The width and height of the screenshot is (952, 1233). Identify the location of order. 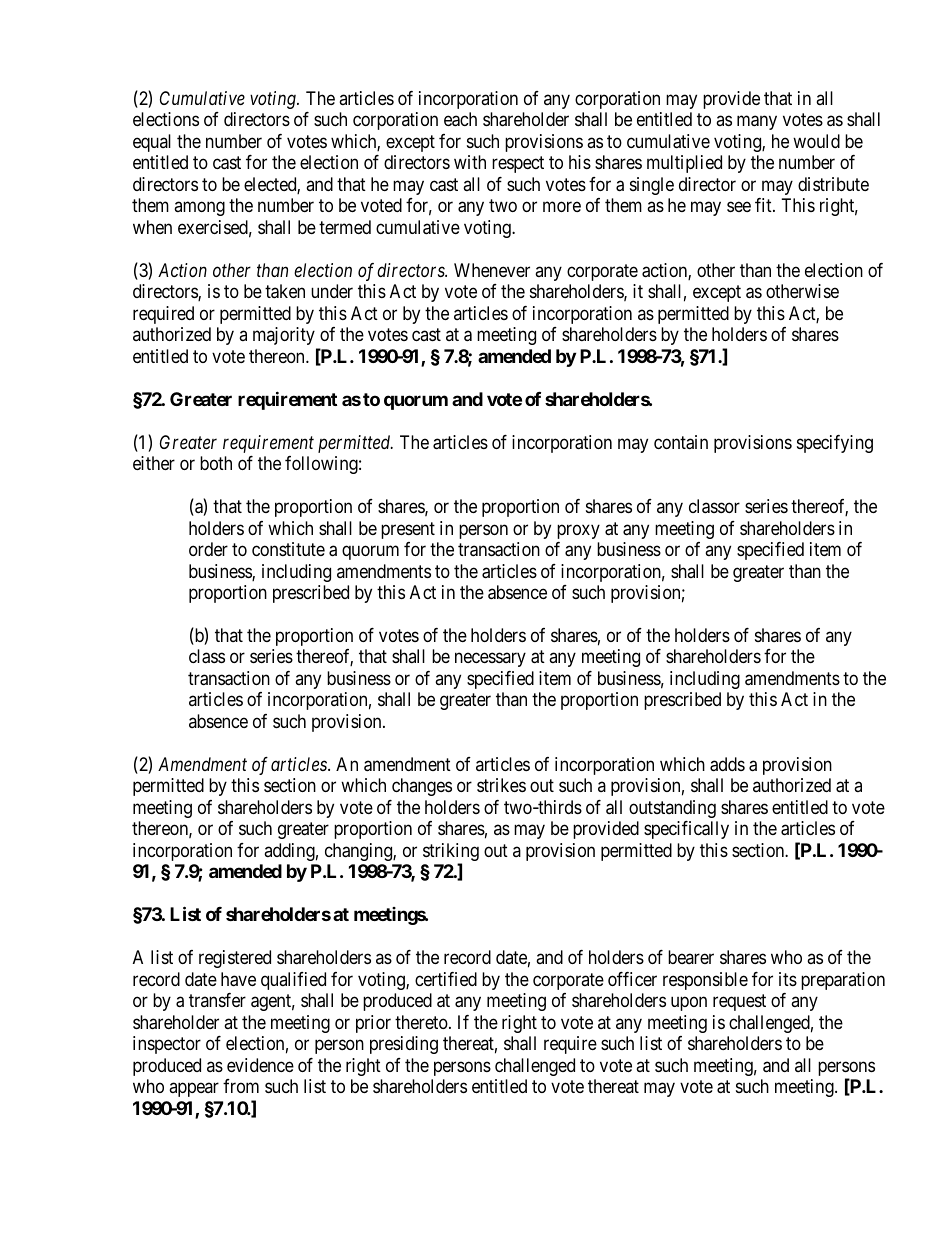
(208, 549).
